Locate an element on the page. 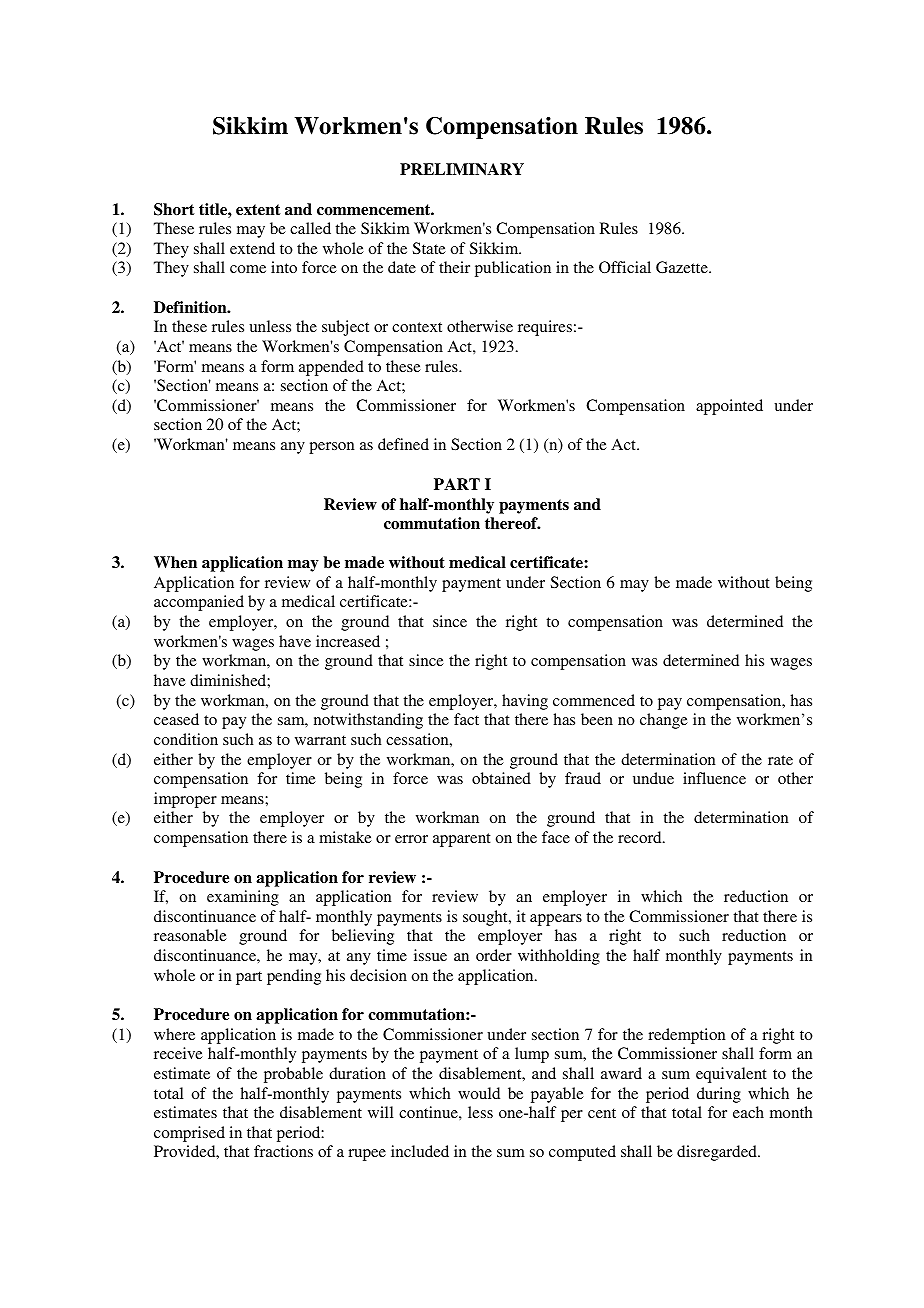 The width and height of the image is (924, 1308). extent is located at coordinates (258, 210).
